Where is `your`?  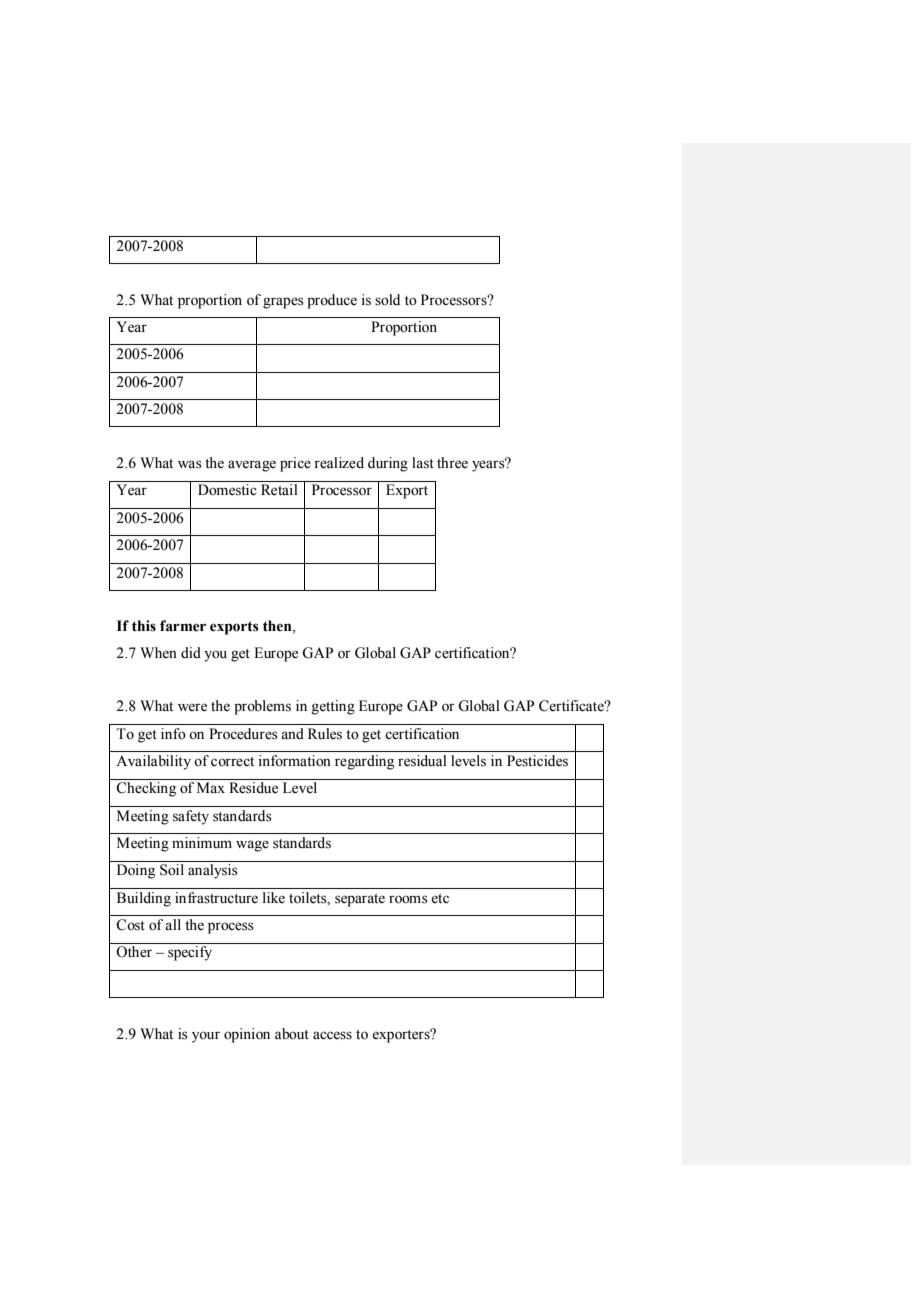 your is located at coordinates (206, 1037).
